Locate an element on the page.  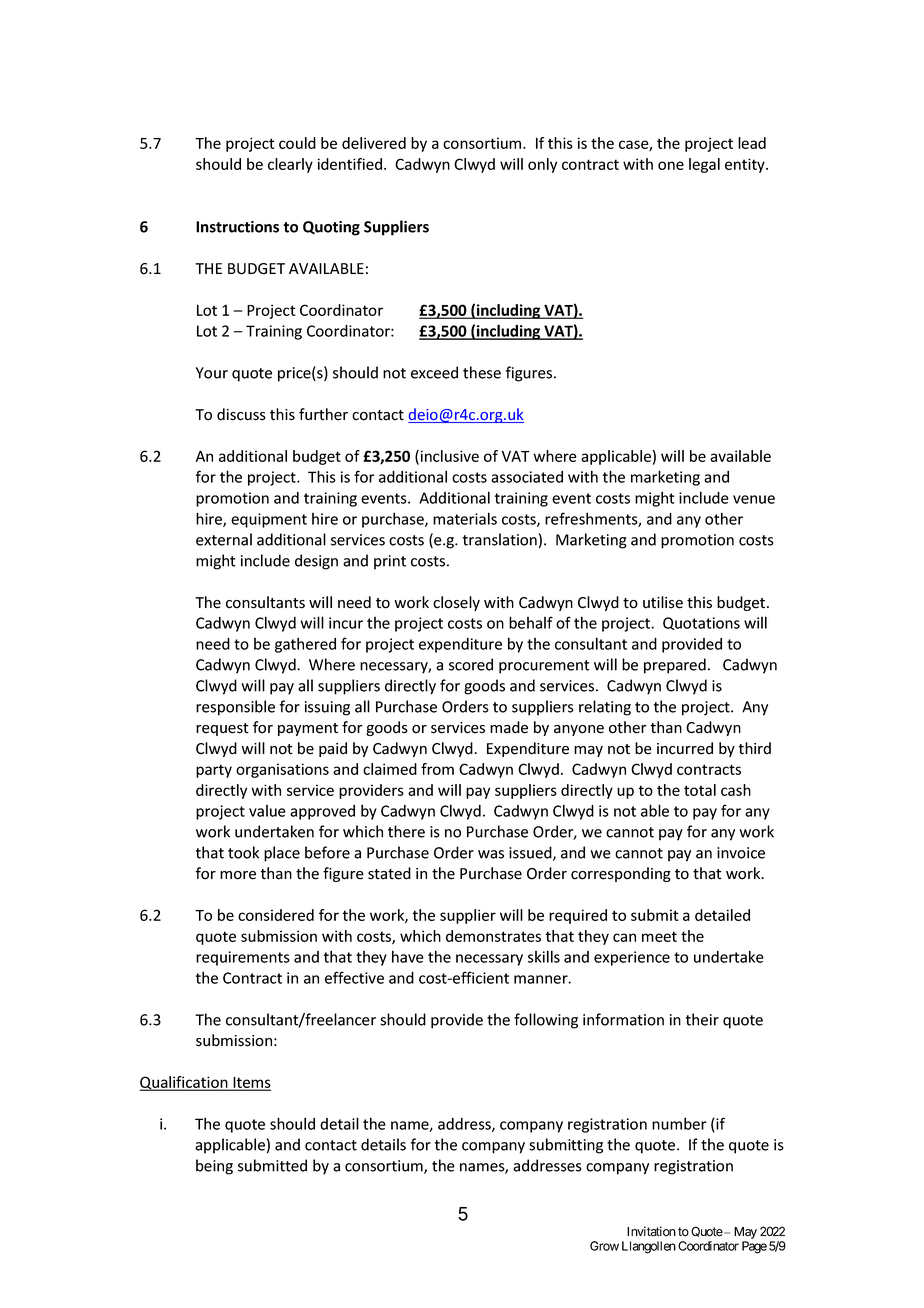
from is located at coordinates (437, 769).
